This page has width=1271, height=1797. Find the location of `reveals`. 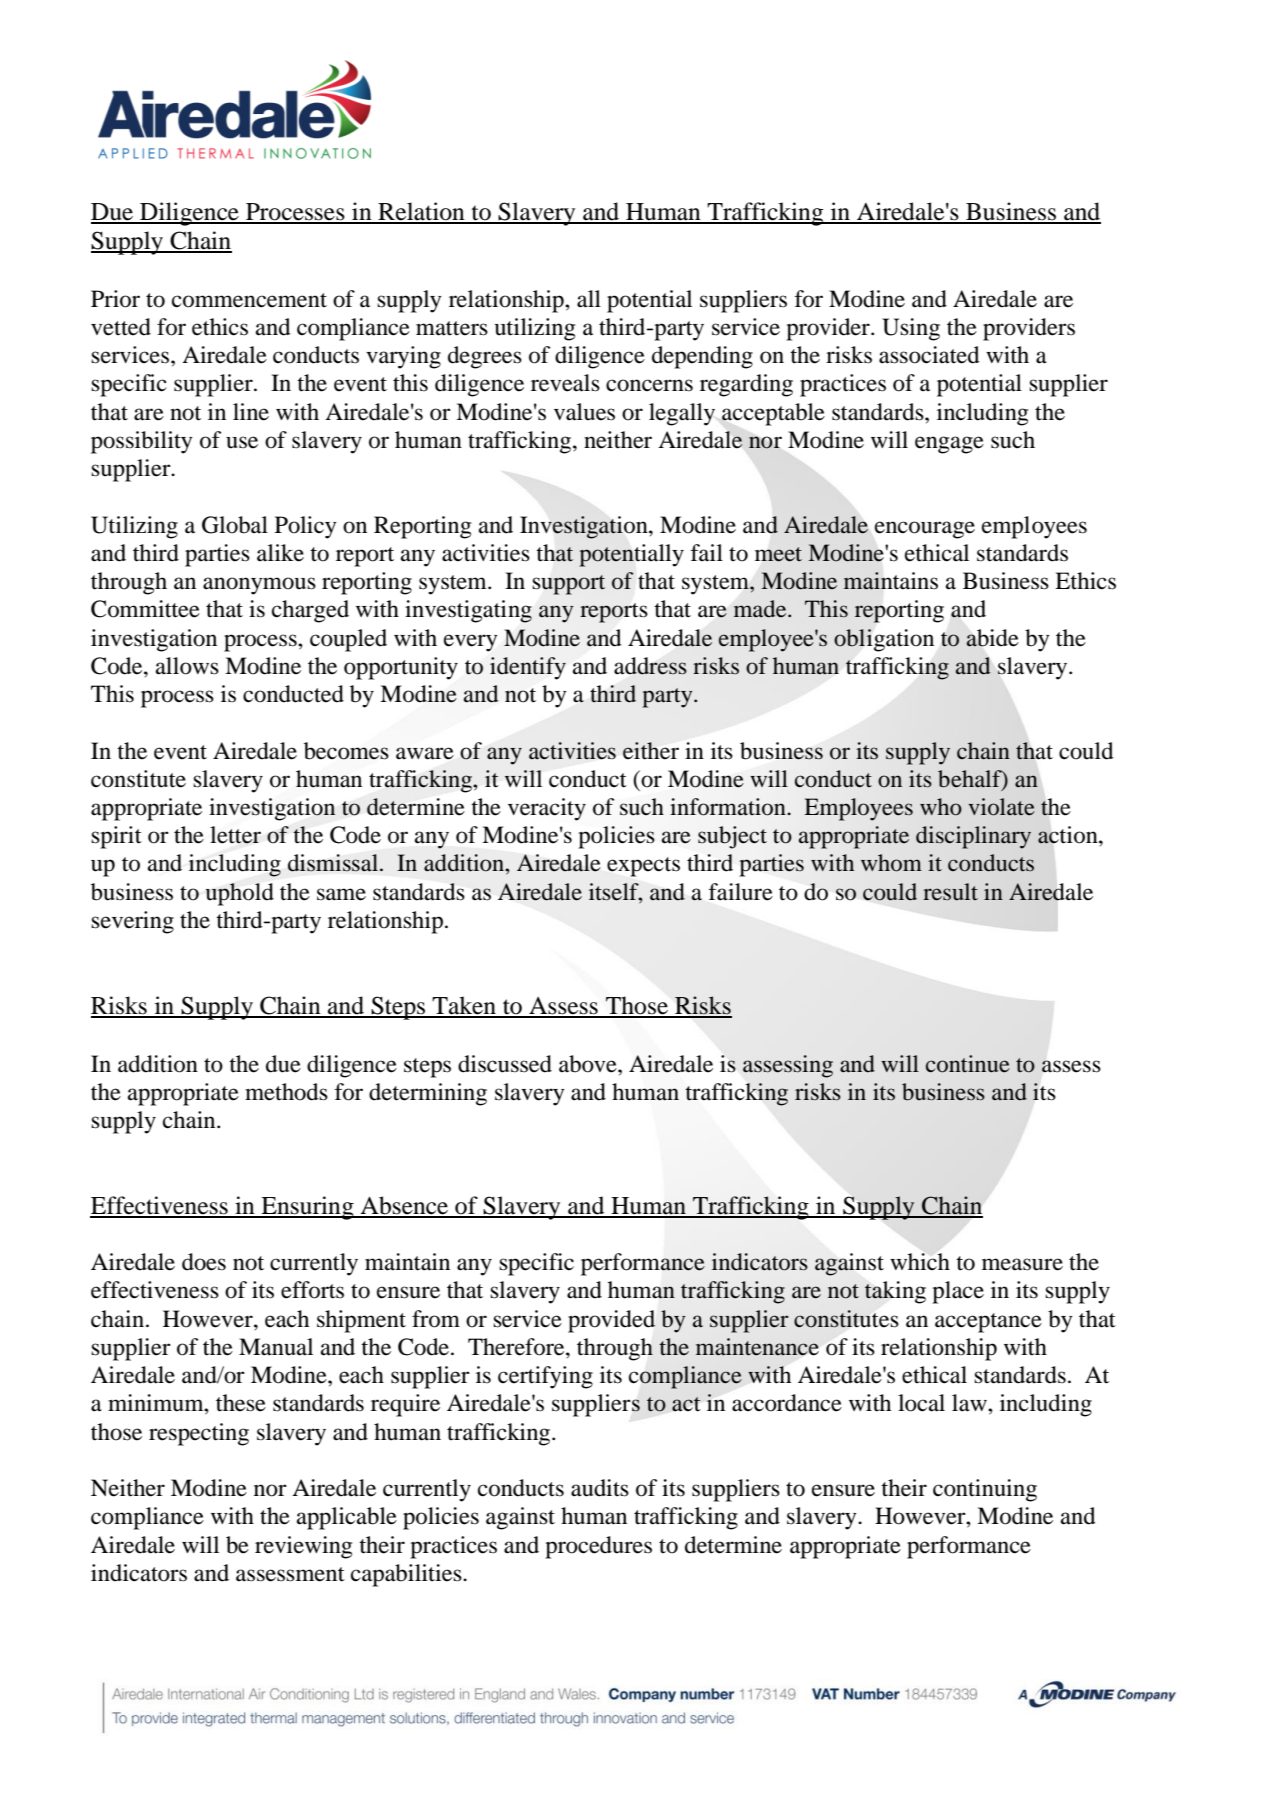

reveals is located at coordinates (565, 383).
